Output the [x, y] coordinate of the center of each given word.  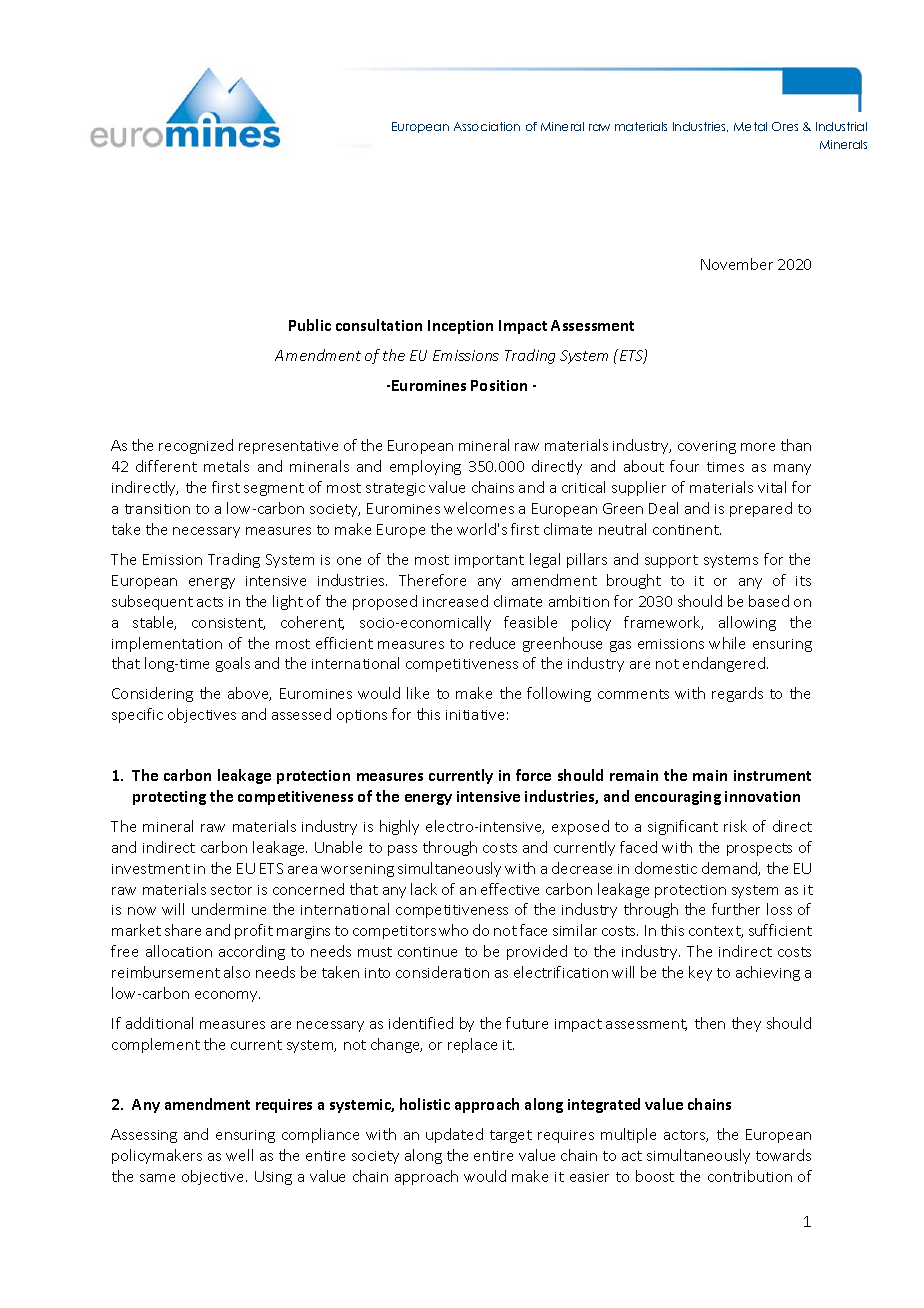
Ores [785, 126]
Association [487, 126]
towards [783, 1155]
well [239, 1155]
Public [310, 325]
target [511, 1136]
